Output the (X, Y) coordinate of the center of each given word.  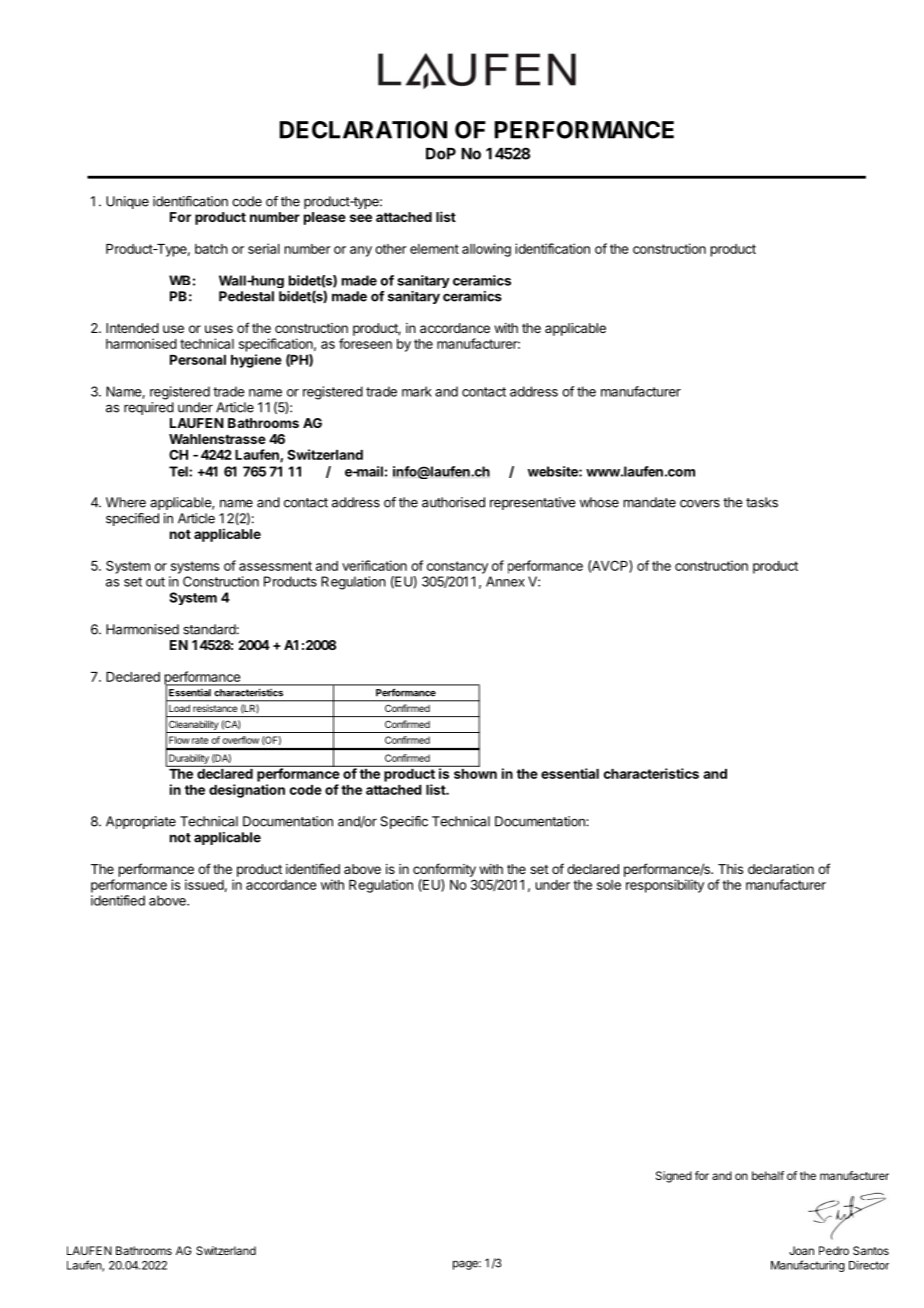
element (434, 249)
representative (533, 503)
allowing (486, 250)
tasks (762, 502)
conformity (444, 870)
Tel (179, 471)
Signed (674, 1177)
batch (211, 249)
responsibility (665, 886)
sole (609, 885)
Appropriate (141, 822)
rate (200, 740)
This (730, 869)
